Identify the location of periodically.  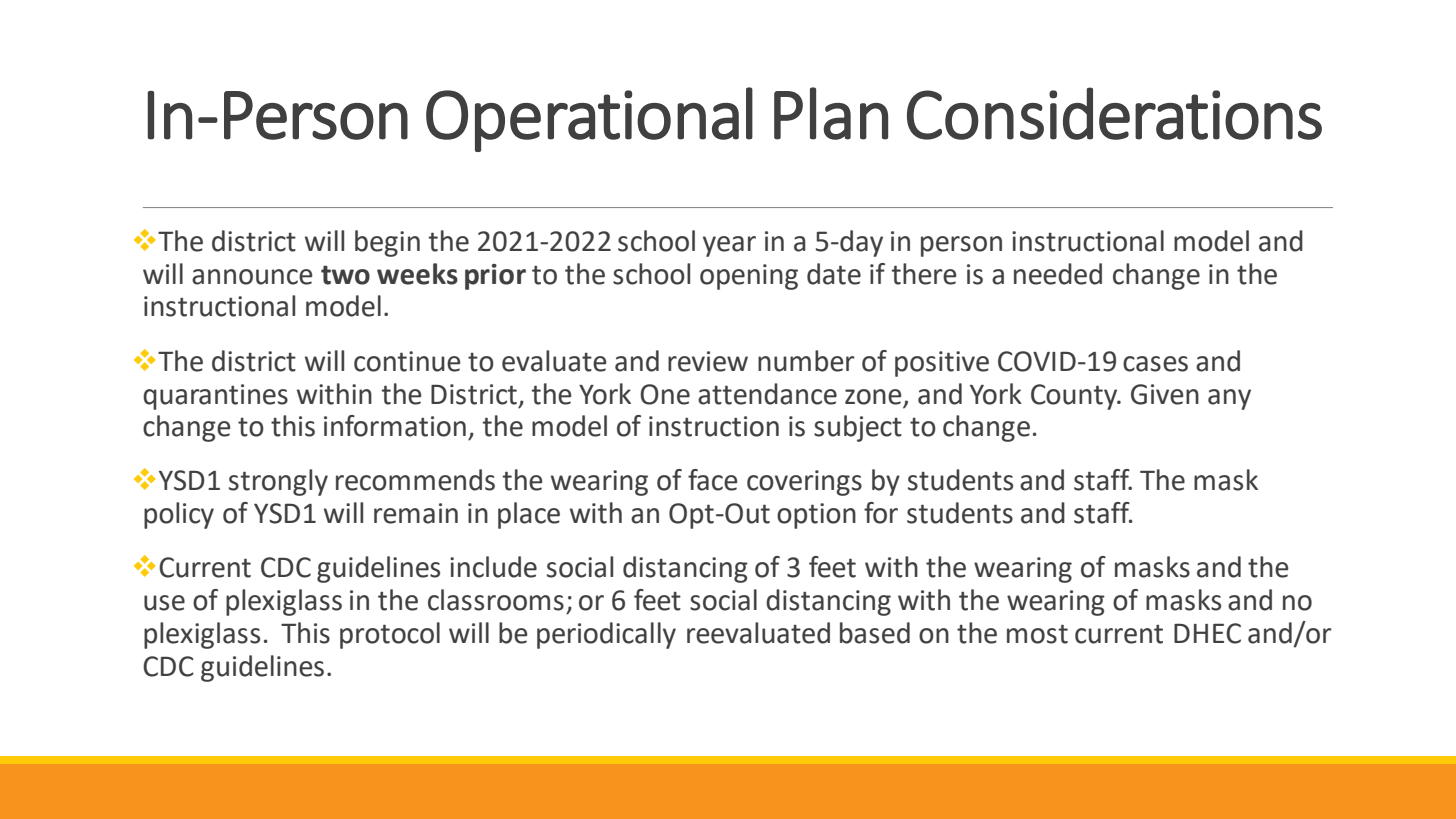
(606, 635).
